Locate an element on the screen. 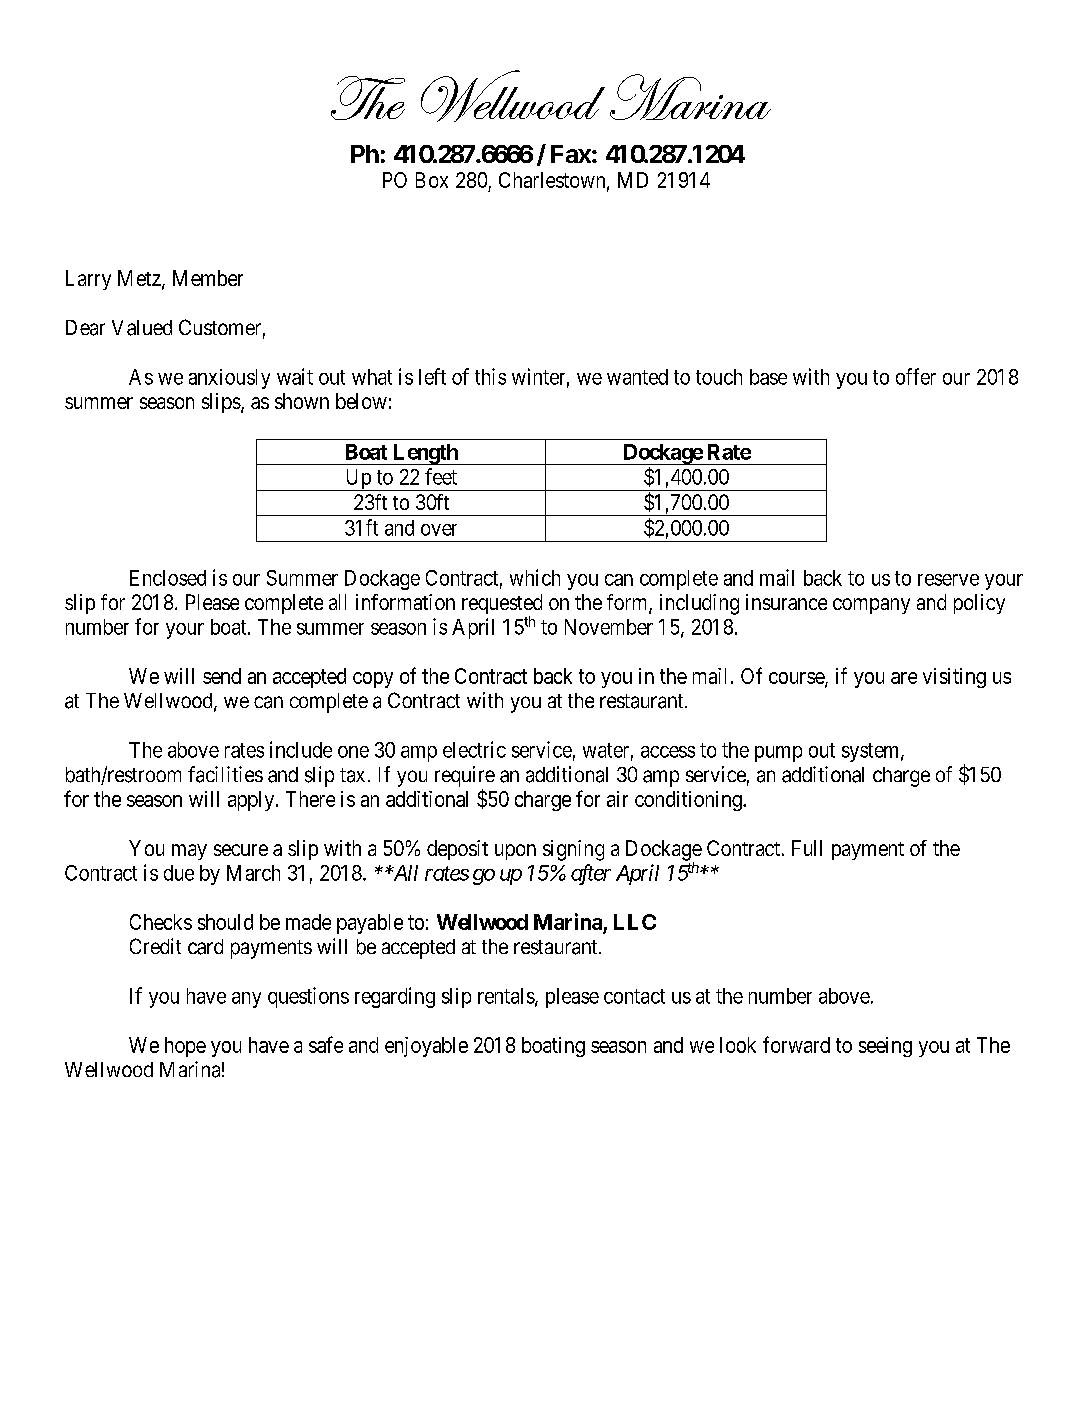 The width and height of the screenshot is (1091, 1411). Full is located at coordinates (807, 848).
